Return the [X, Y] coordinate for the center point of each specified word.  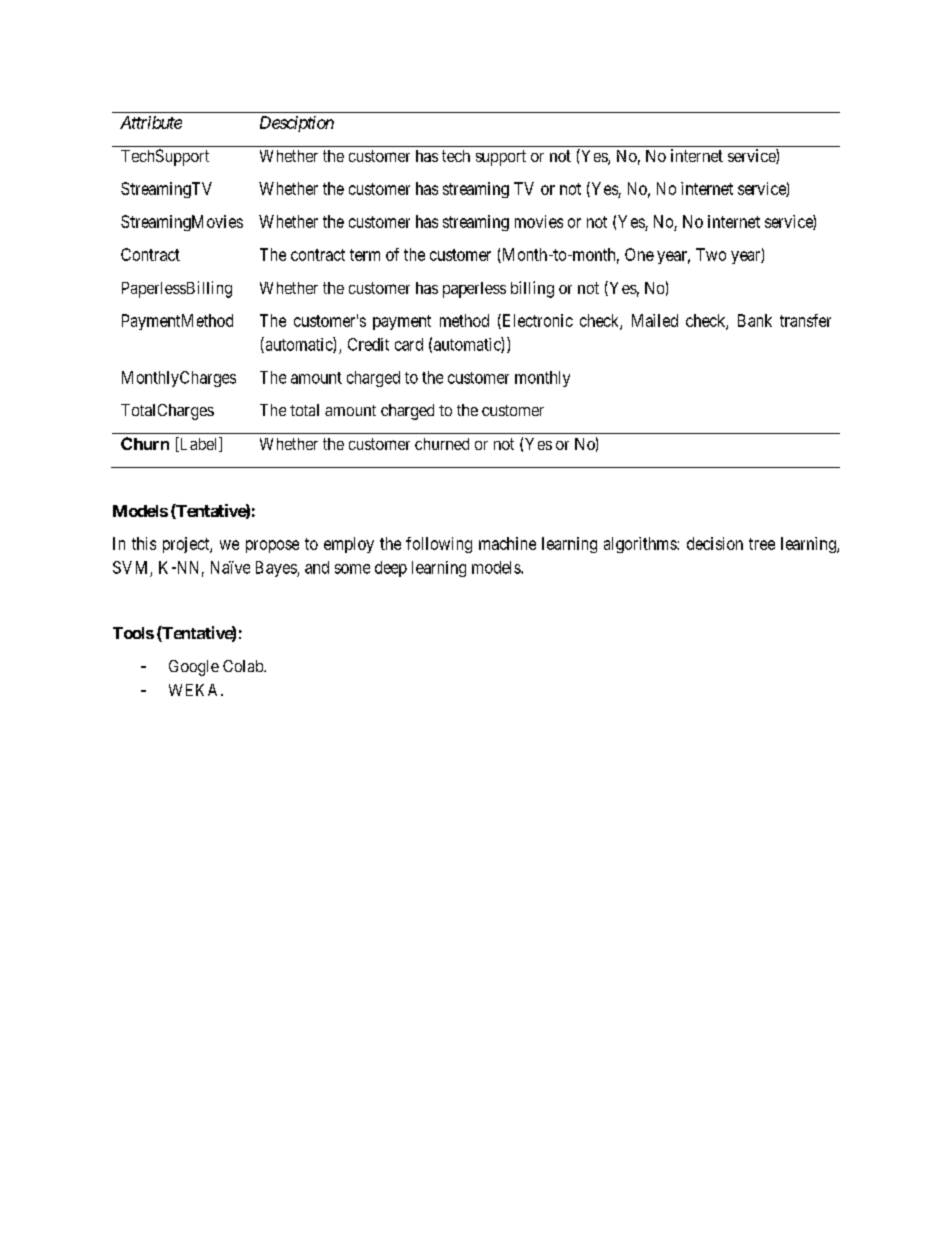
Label [198, 444]
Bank [755, 320]
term [365, 255]
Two [711, 254]
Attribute [151, 122]
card [409, 344]
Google [194, 668]
